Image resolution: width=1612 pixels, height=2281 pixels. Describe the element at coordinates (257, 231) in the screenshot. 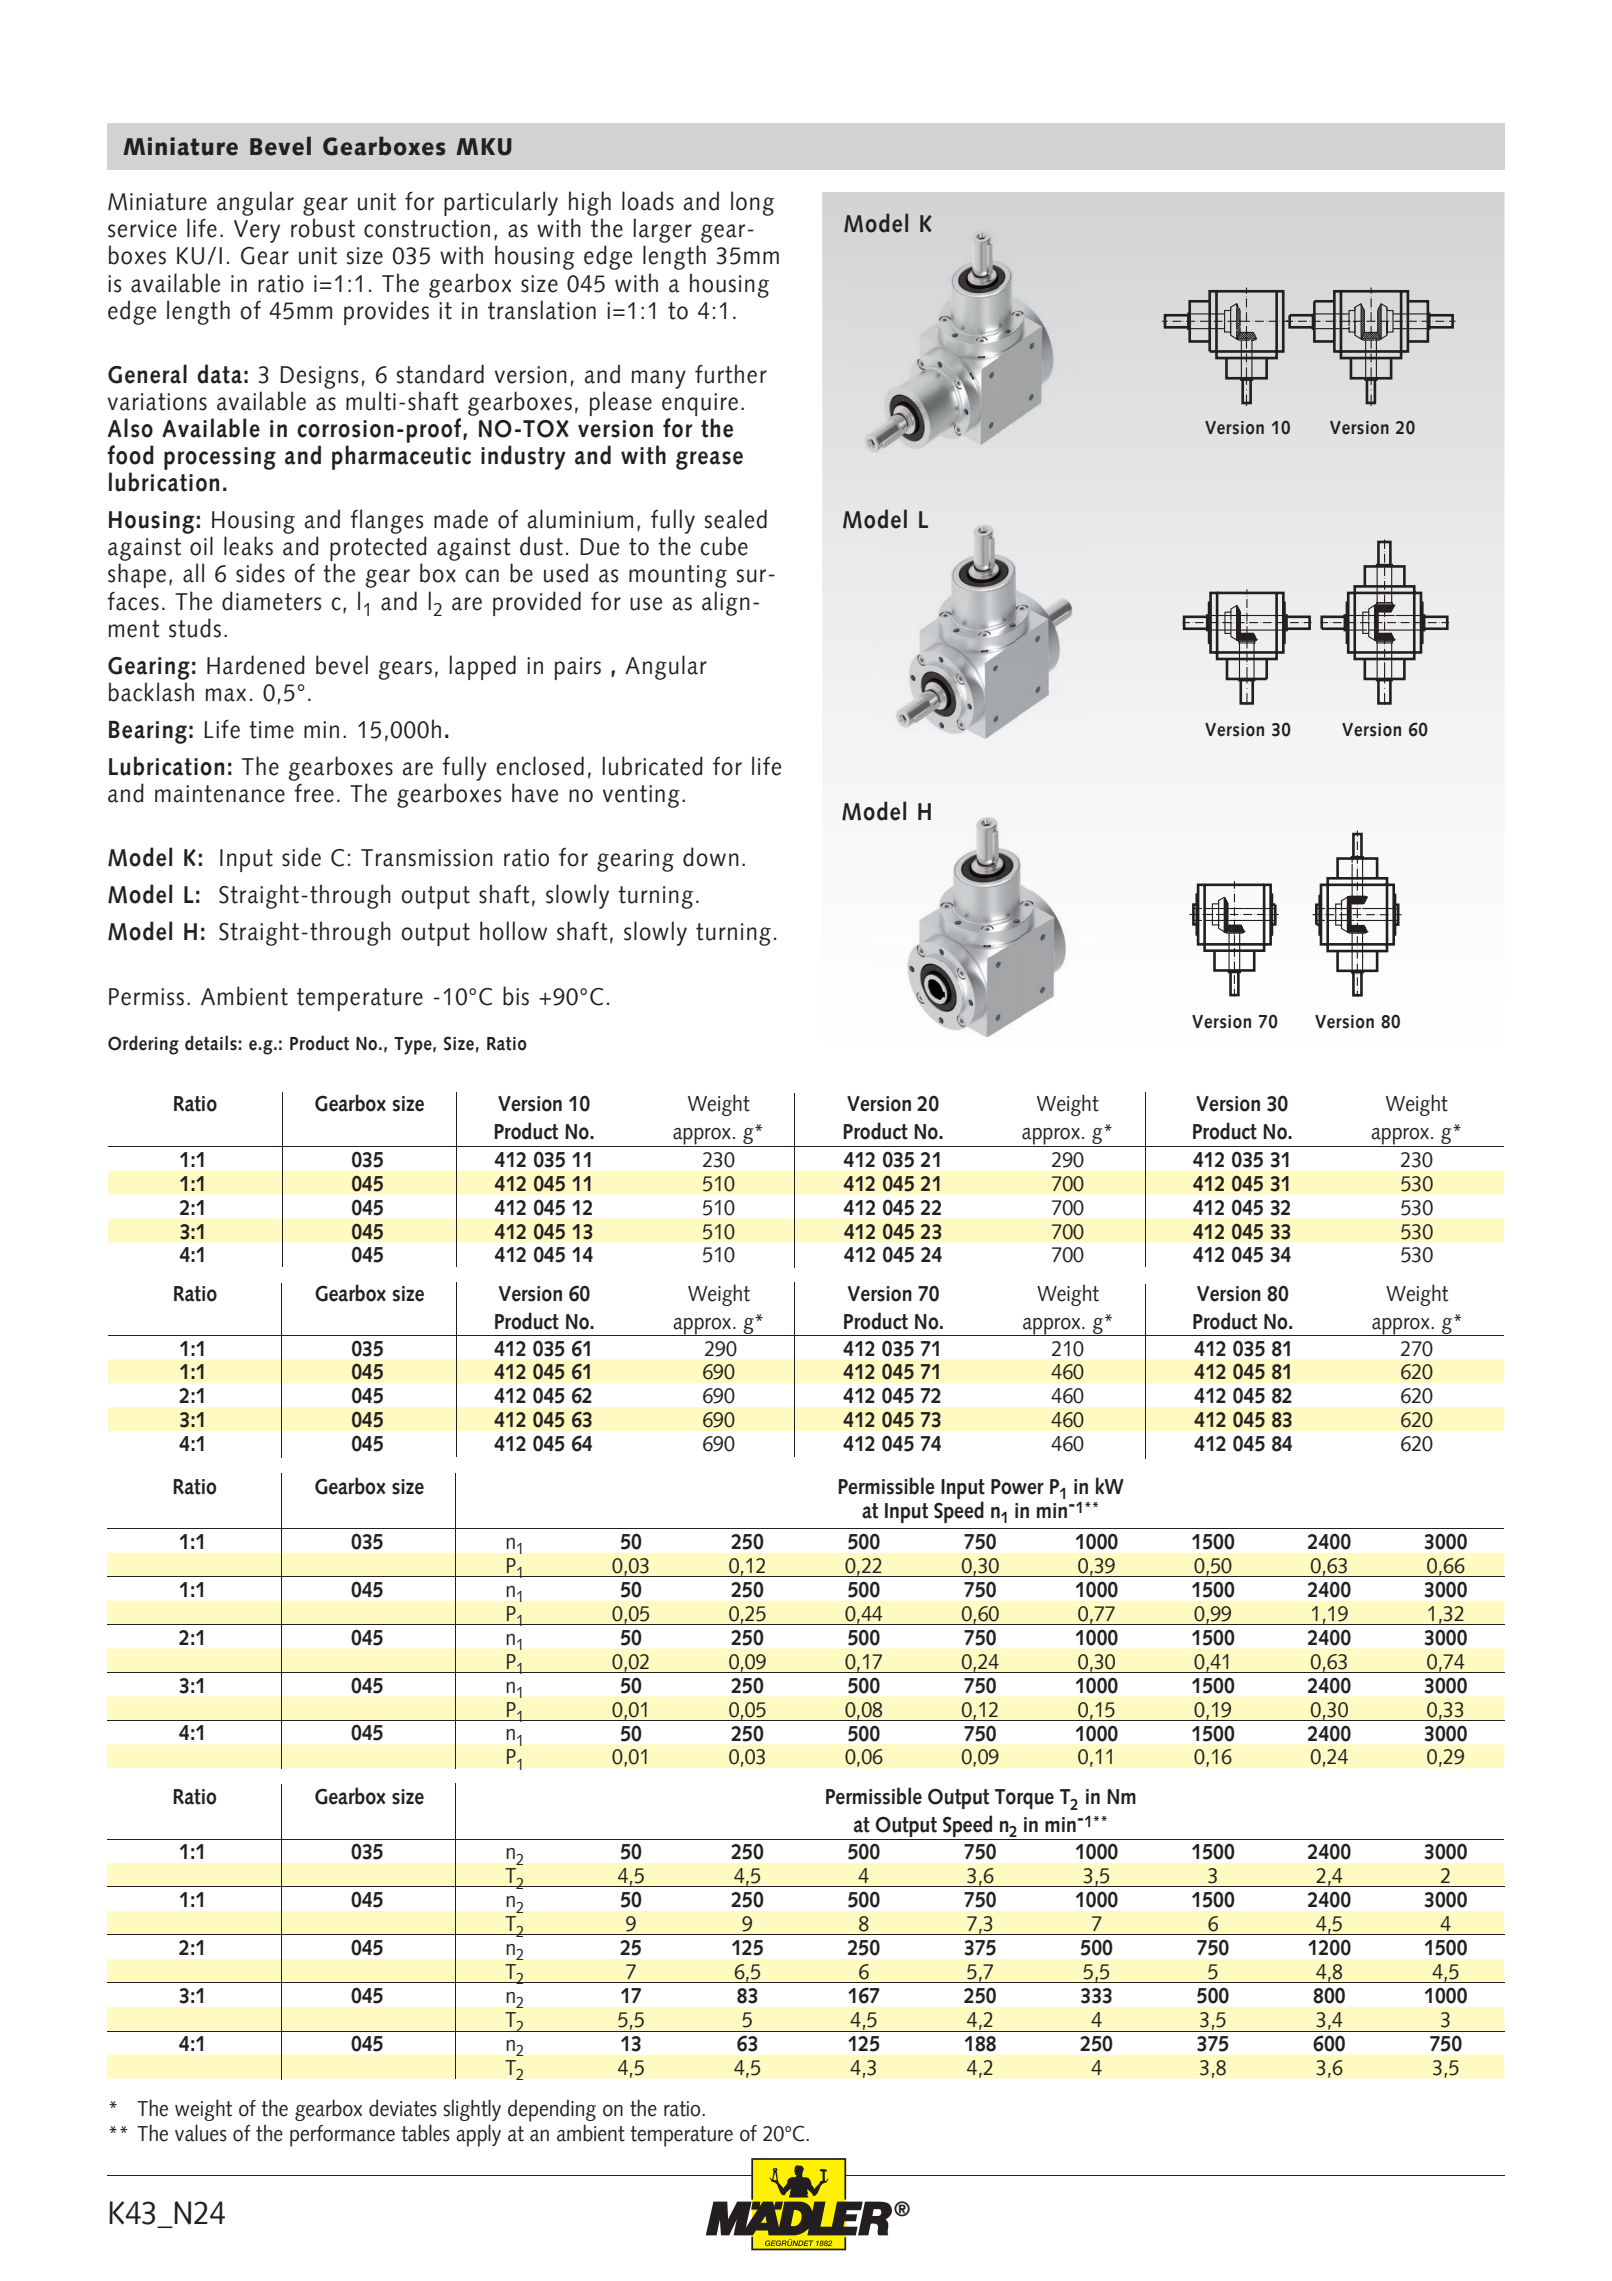

I see `Very` at that location.
